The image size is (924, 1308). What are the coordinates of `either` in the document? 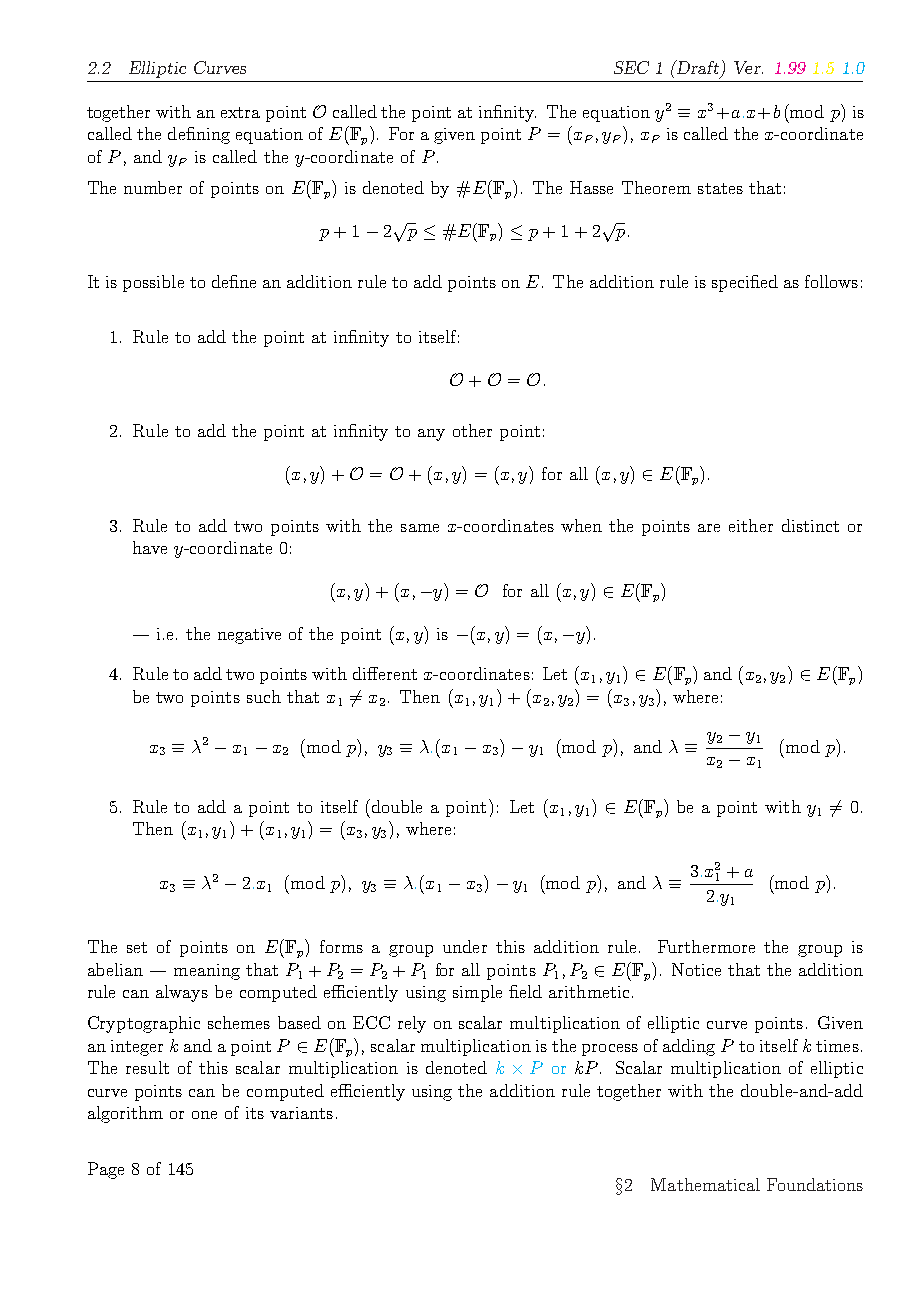 It's located at (751, 525).
